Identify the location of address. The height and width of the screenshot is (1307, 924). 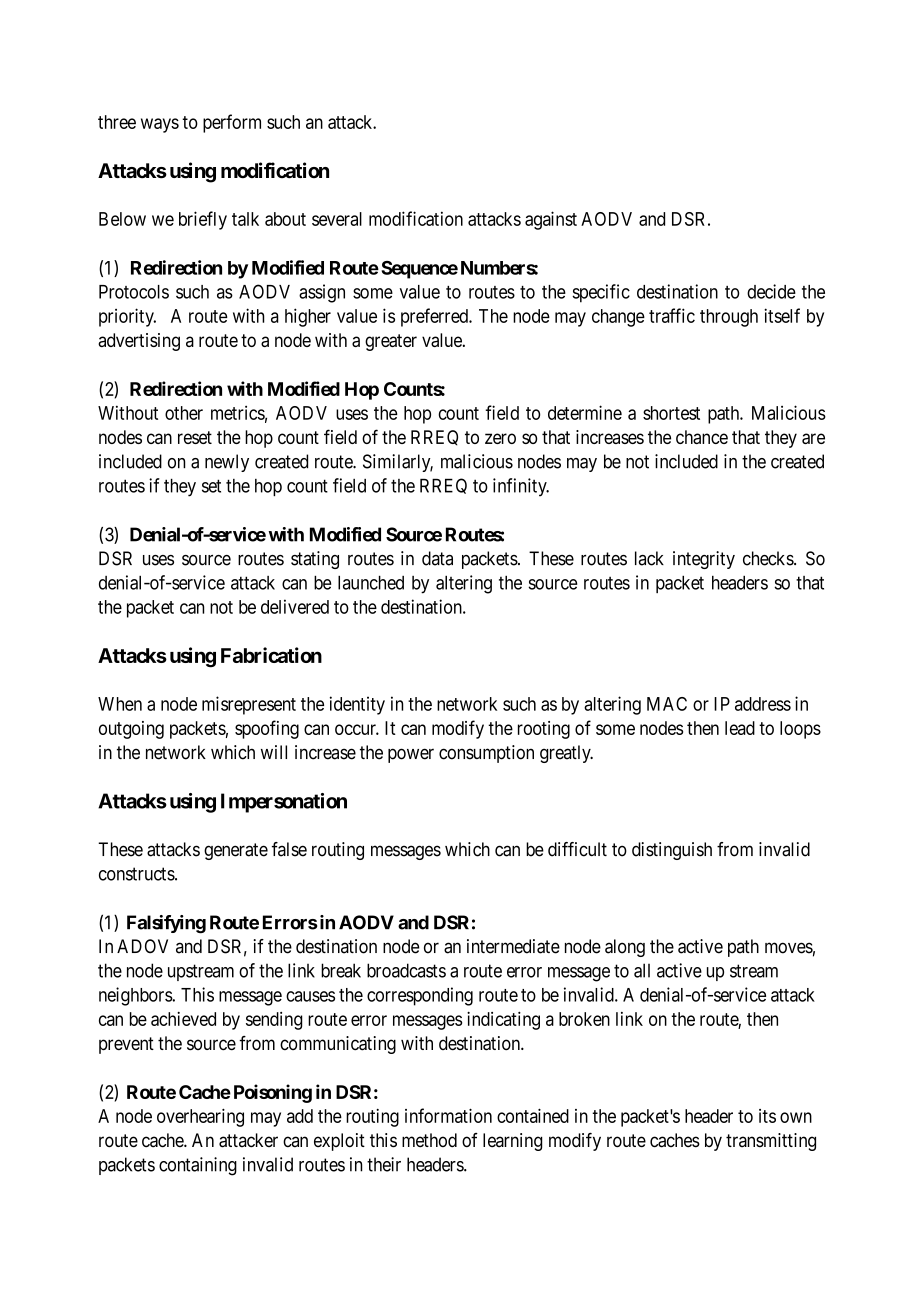
(763, 704).
